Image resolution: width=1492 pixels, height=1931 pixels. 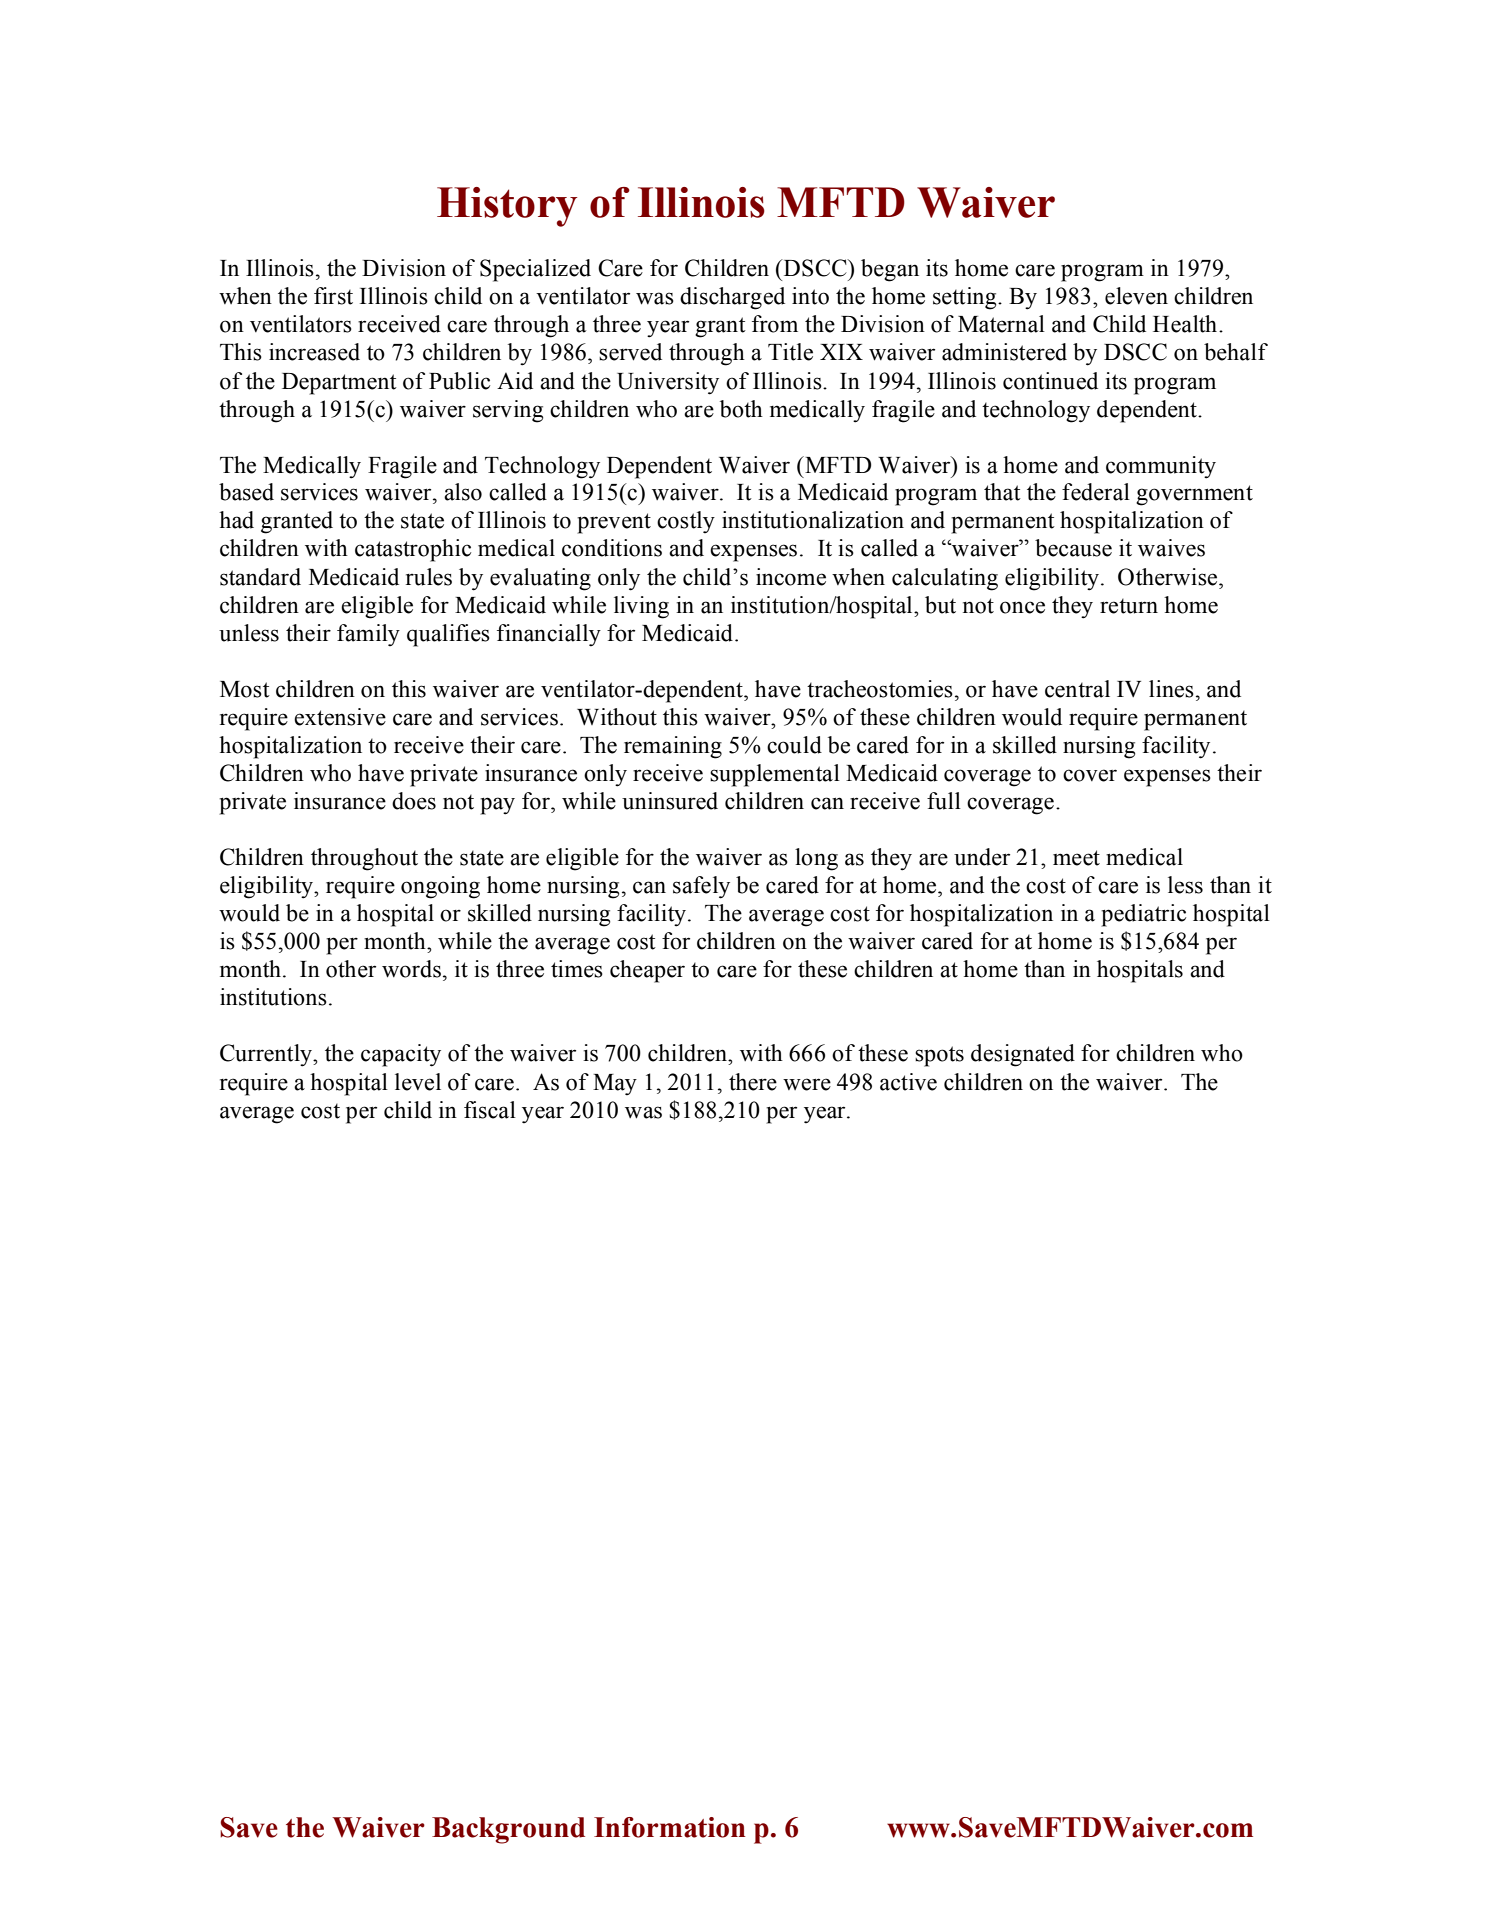 What do you see at coordinates (732, 298) in the image?
I see `discharged` at bounding box center [732, 298].
